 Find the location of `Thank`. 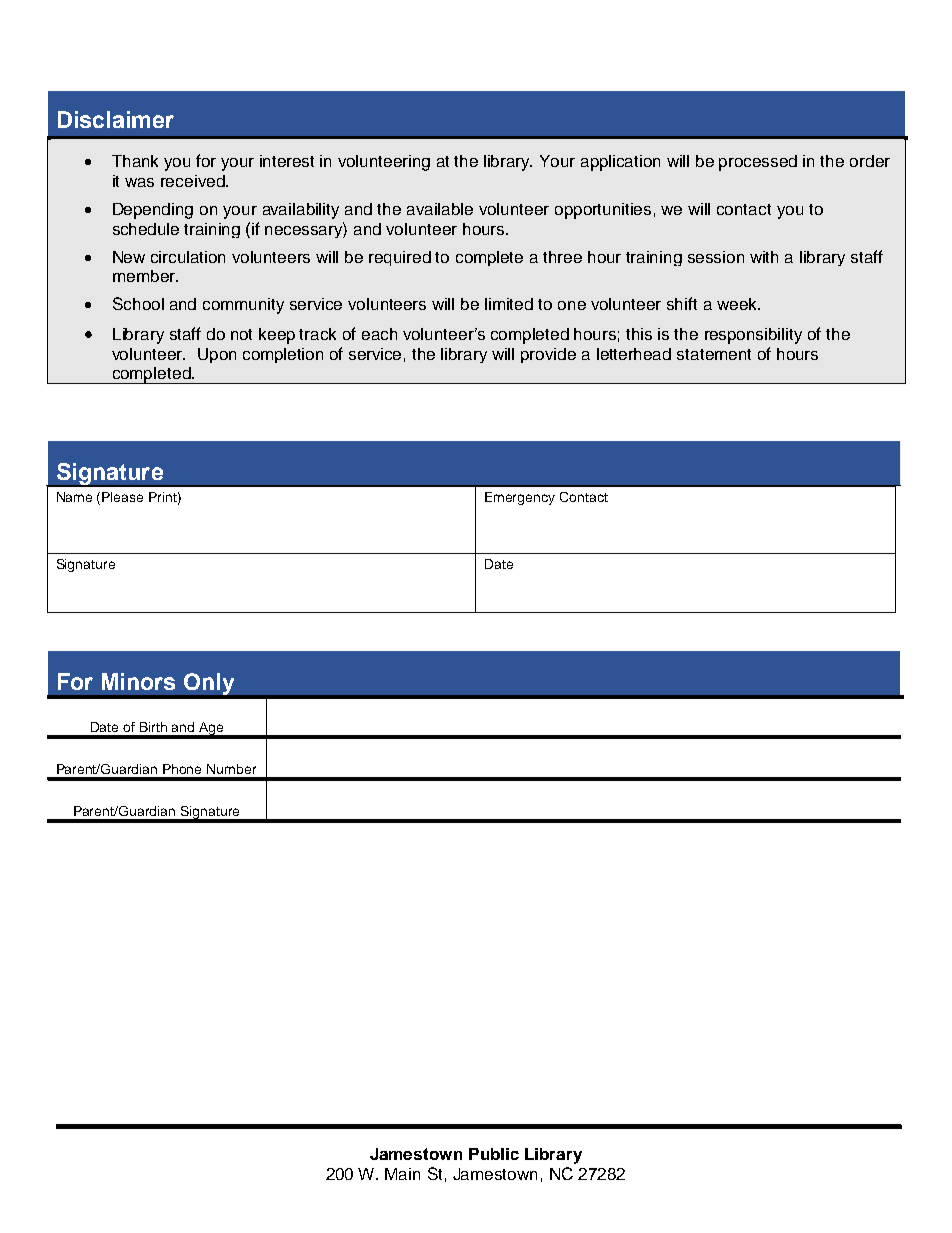

Thank is located at coordinates (135, 161).
